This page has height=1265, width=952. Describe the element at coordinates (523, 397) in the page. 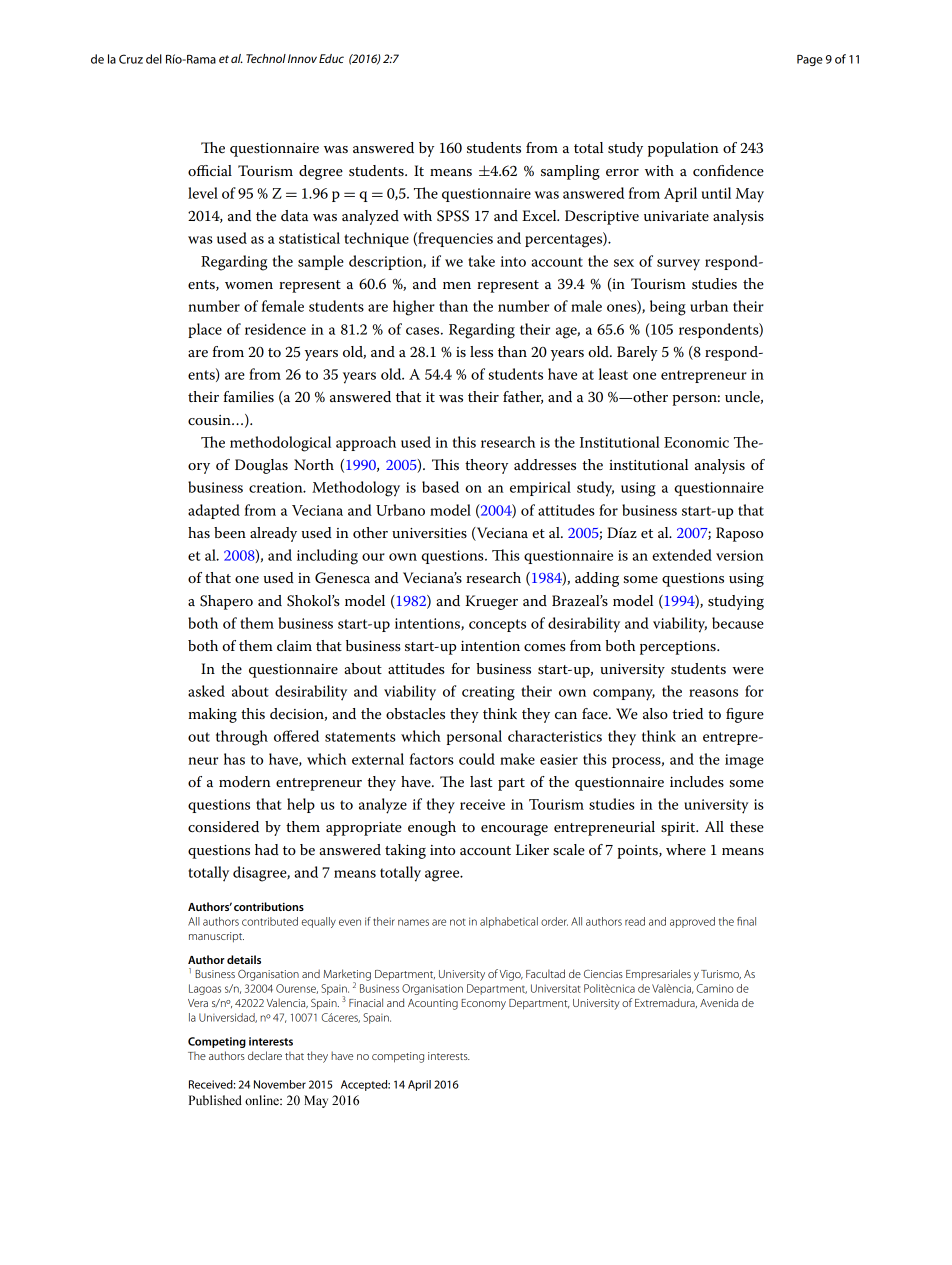

I see `father` at that location.
